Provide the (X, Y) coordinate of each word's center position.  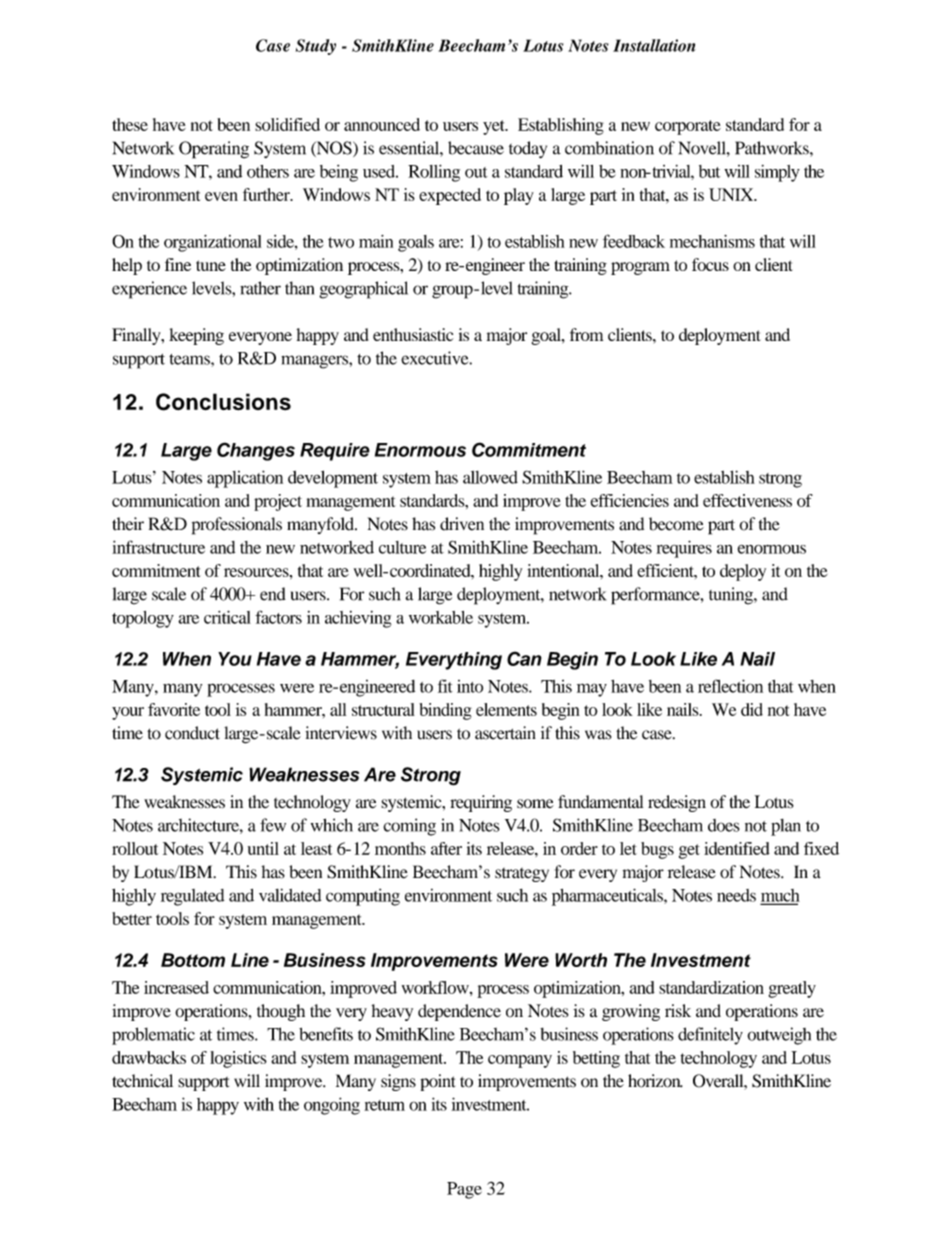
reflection (730, 686)
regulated (193, 897)
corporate (688, 127)
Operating (214, 150)
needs (736, 895)
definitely (710, 1036)
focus (710, 264)
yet (495, 127)
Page (464, 1190)
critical (227, 617)
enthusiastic (413, 334)
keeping (196, 336)
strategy (522, 875)
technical (142, 1081)
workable (441, 617)
